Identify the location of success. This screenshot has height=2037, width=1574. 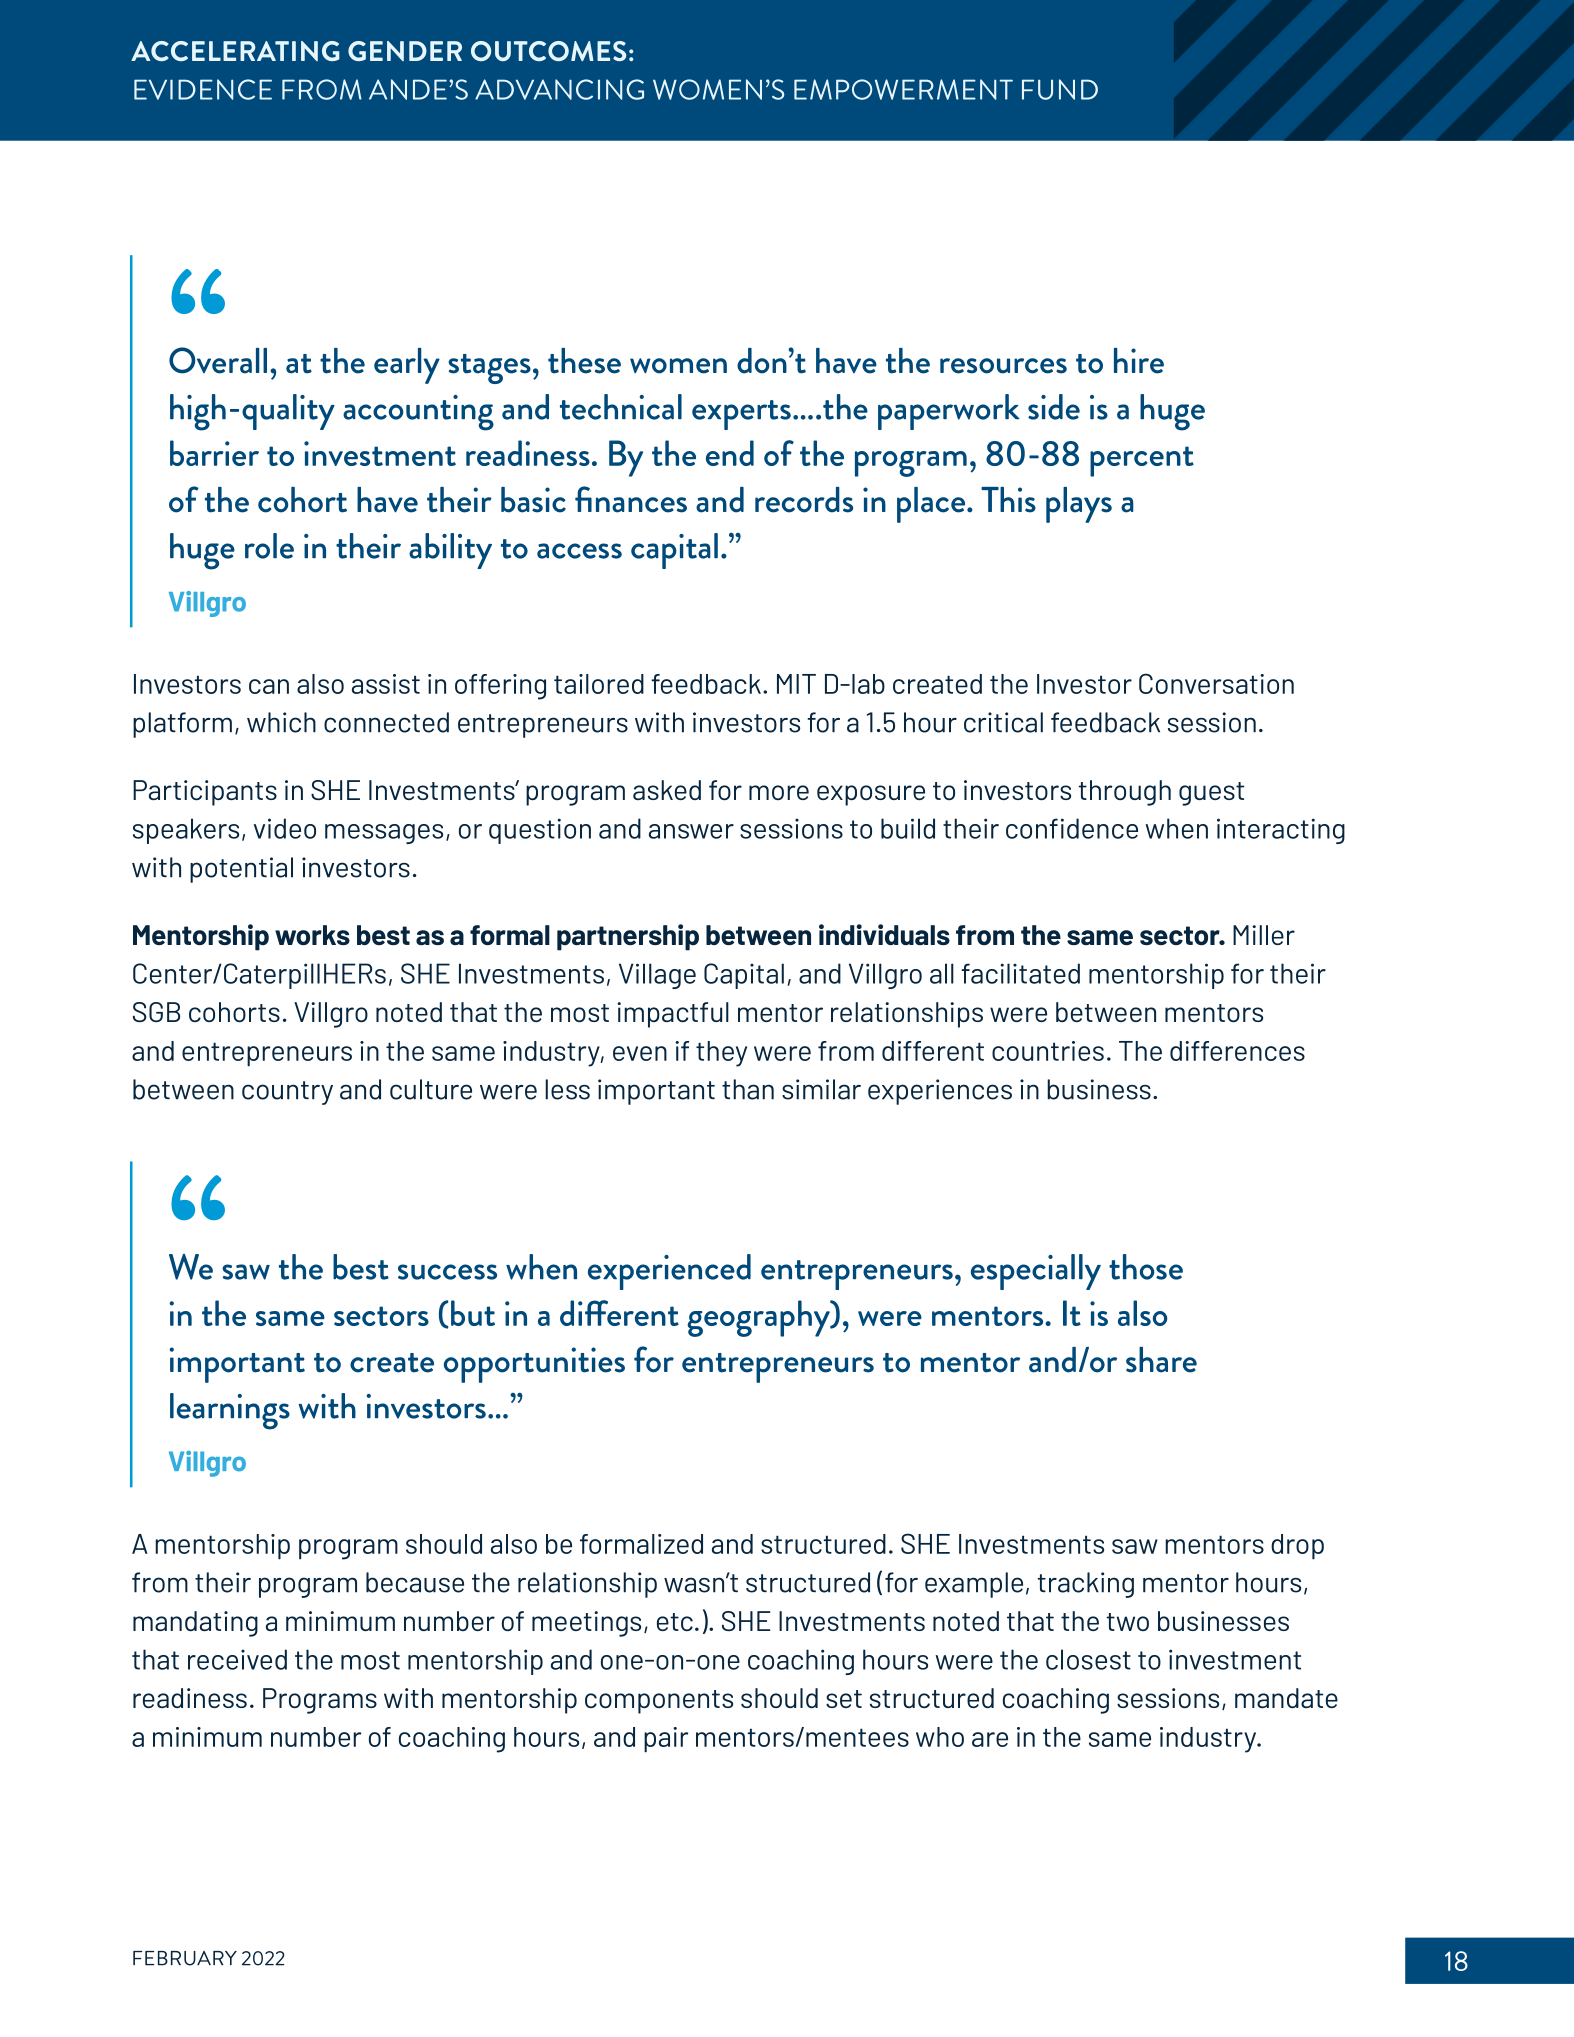
(447, 1272).
